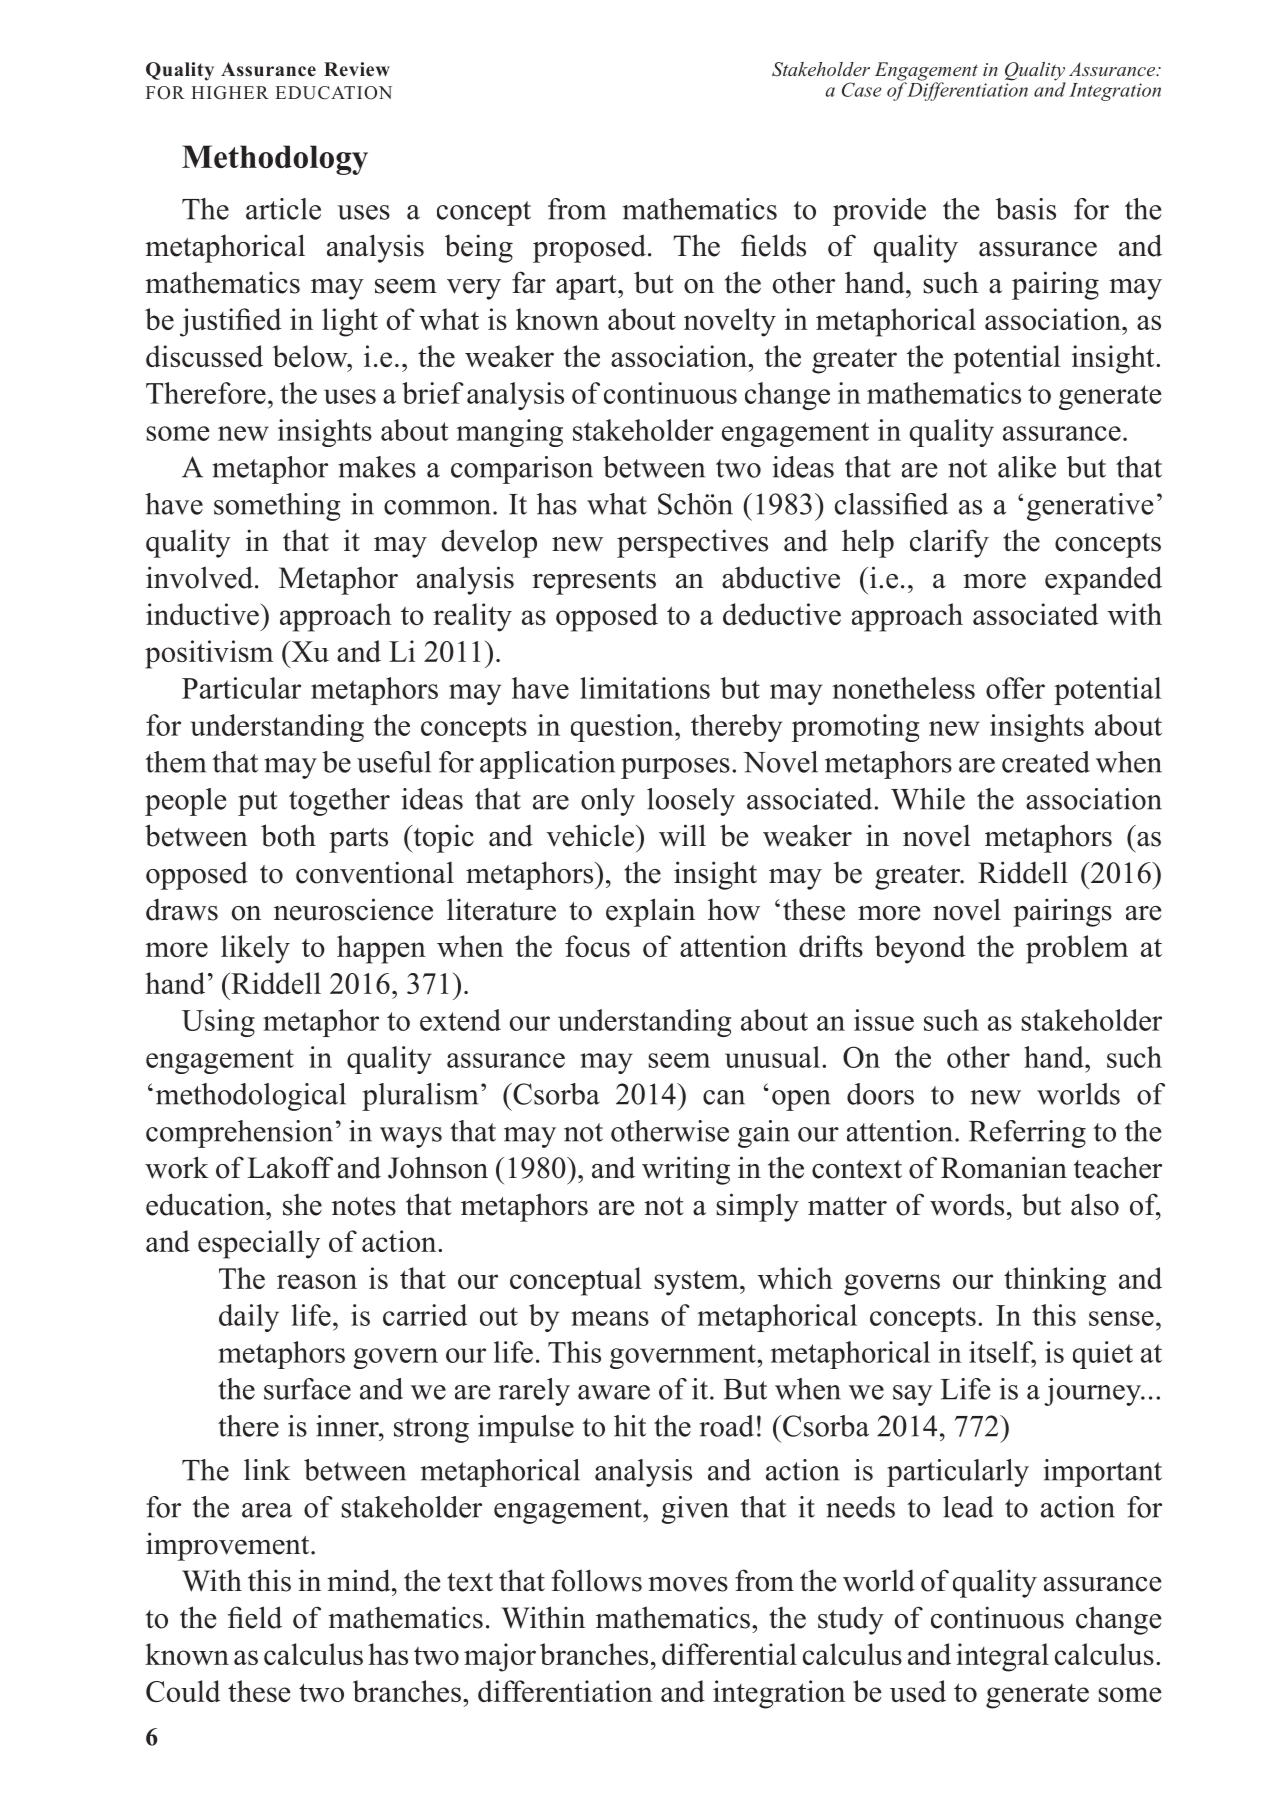  I want to click on proposed, so click(589, 248).
